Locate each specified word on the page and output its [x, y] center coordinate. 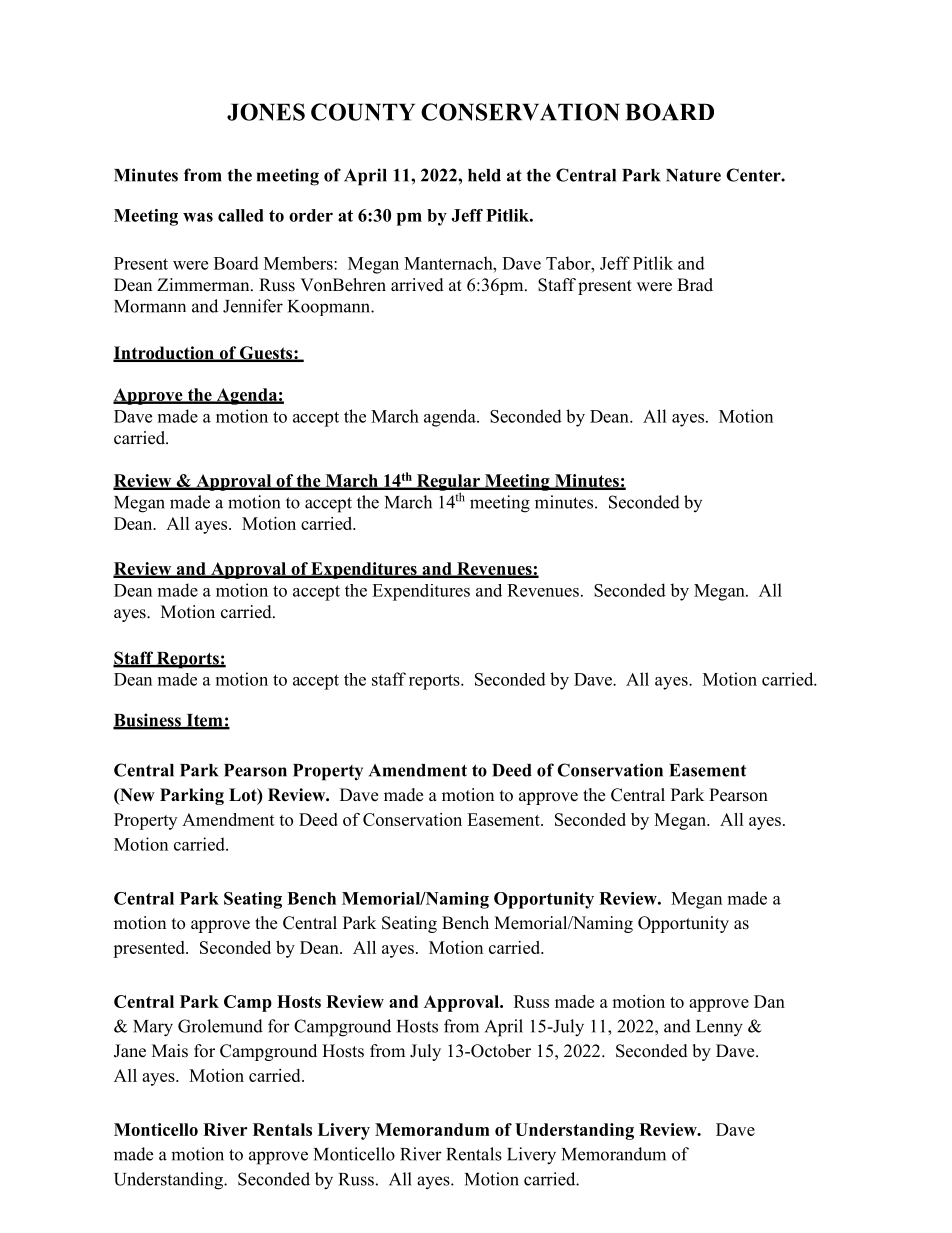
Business [148, 721]
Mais [170, 1051]
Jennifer [253, 306]
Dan [769, 1001]
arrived [417, 285]
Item [204, 721]
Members [299, 263]
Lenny [719, 1028]
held [484, 175]
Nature [693, 175]
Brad [695, 285]
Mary [153, 1028]
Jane [130, 1051]
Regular [448, 483]
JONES [266, 112]
